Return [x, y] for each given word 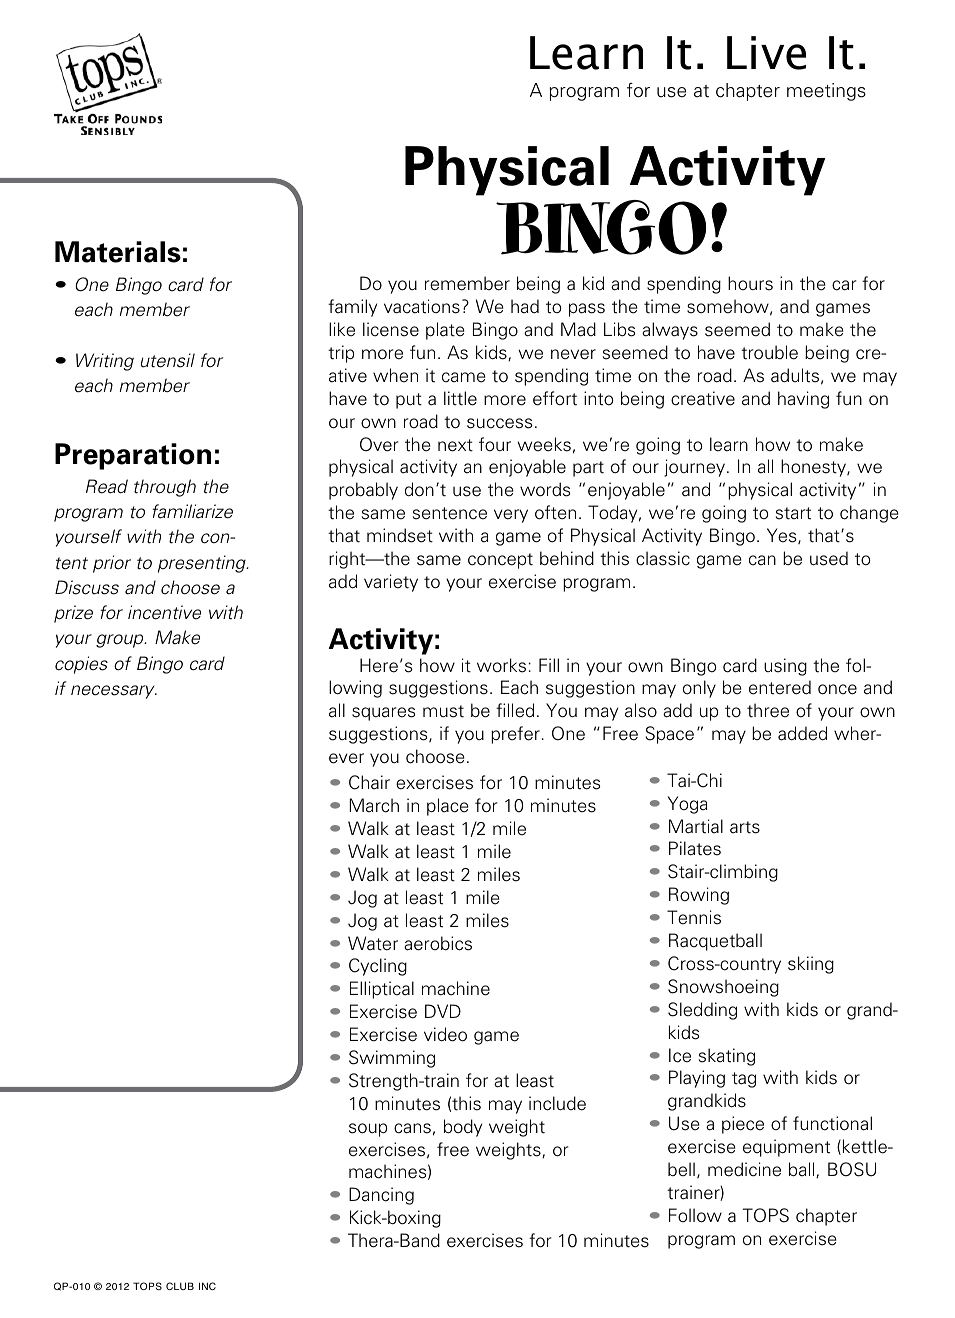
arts [745, 827]
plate [445, 331]
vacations [422, 306]
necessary [114, 692]
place [448, 807]
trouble [769, 352]
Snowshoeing [723, 988]
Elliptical [382, 990]
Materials [118, 252]
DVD [443, 1011]
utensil [168, 360]
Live [766, 53]
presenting [203, 564]
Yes [783, 536]
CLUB [180, 1286]
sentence [450, 513]
